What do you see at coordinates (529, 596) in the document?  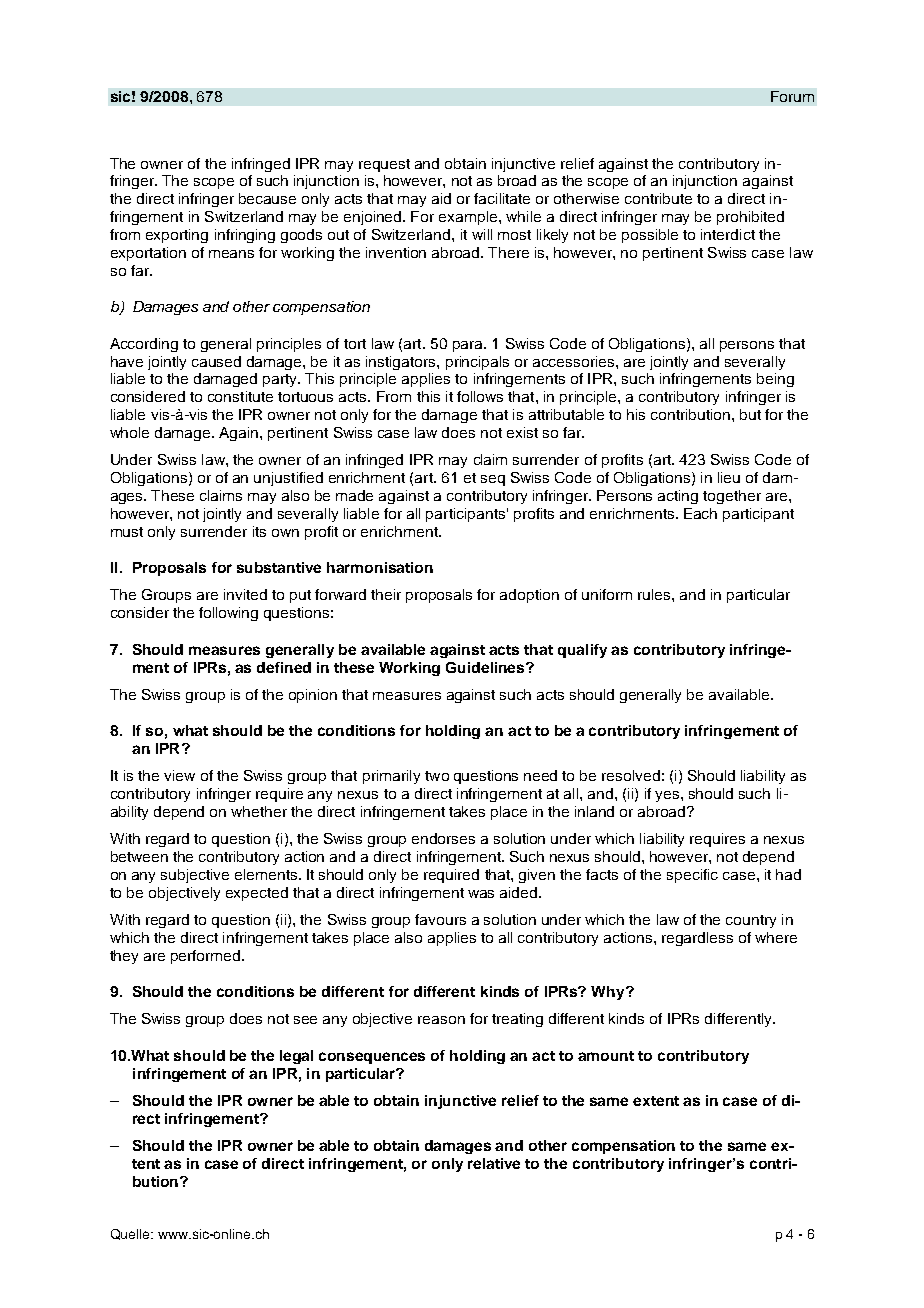 I see `adoption` at bounding box center [529, 596].
